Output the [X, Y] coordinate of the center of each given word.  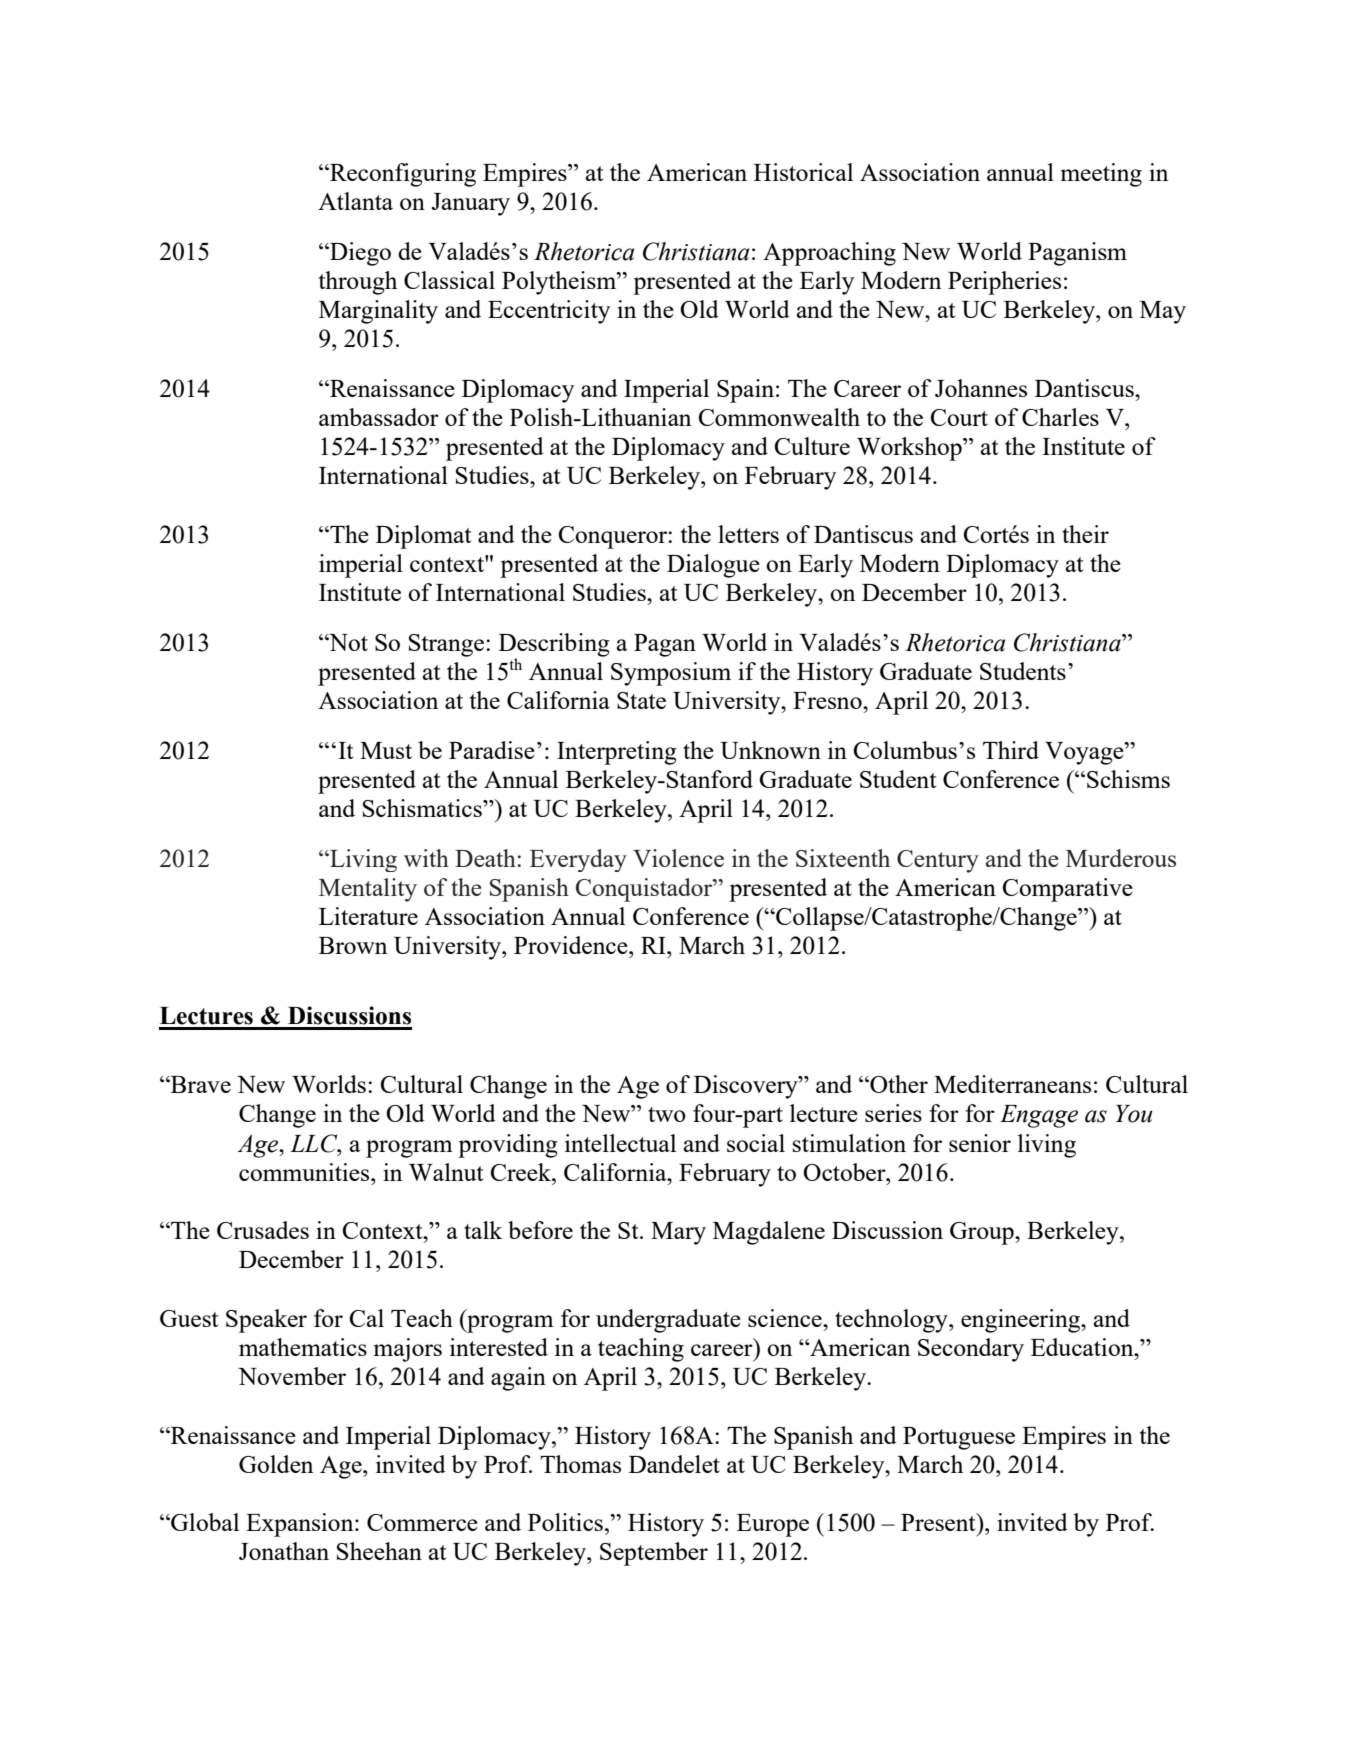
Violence [678, 858]
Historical [803, 172]
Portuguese [959, 1438]
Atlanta [355, 201]
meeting [1101, 175]
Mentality [368, 890]
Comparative [1068, 890]
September [654, 1554]
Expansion [301, 1525]
